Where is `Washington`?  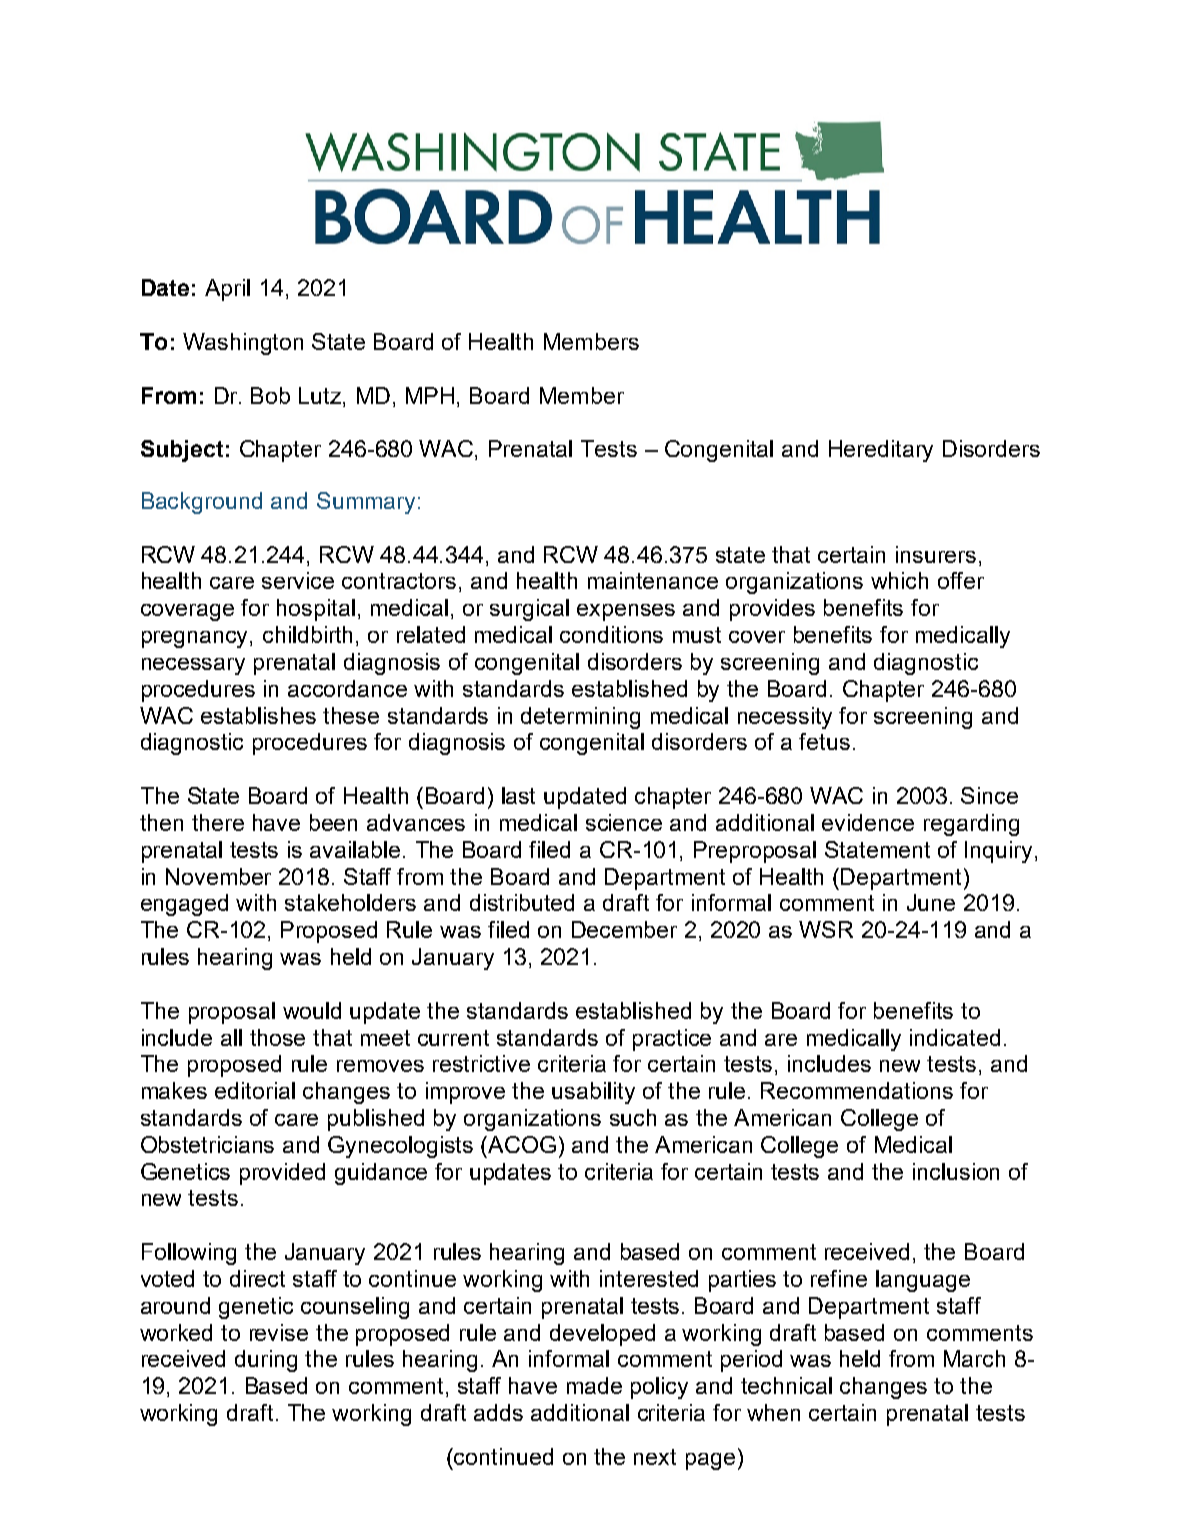
Washington is located at coordinates (243, 344).
